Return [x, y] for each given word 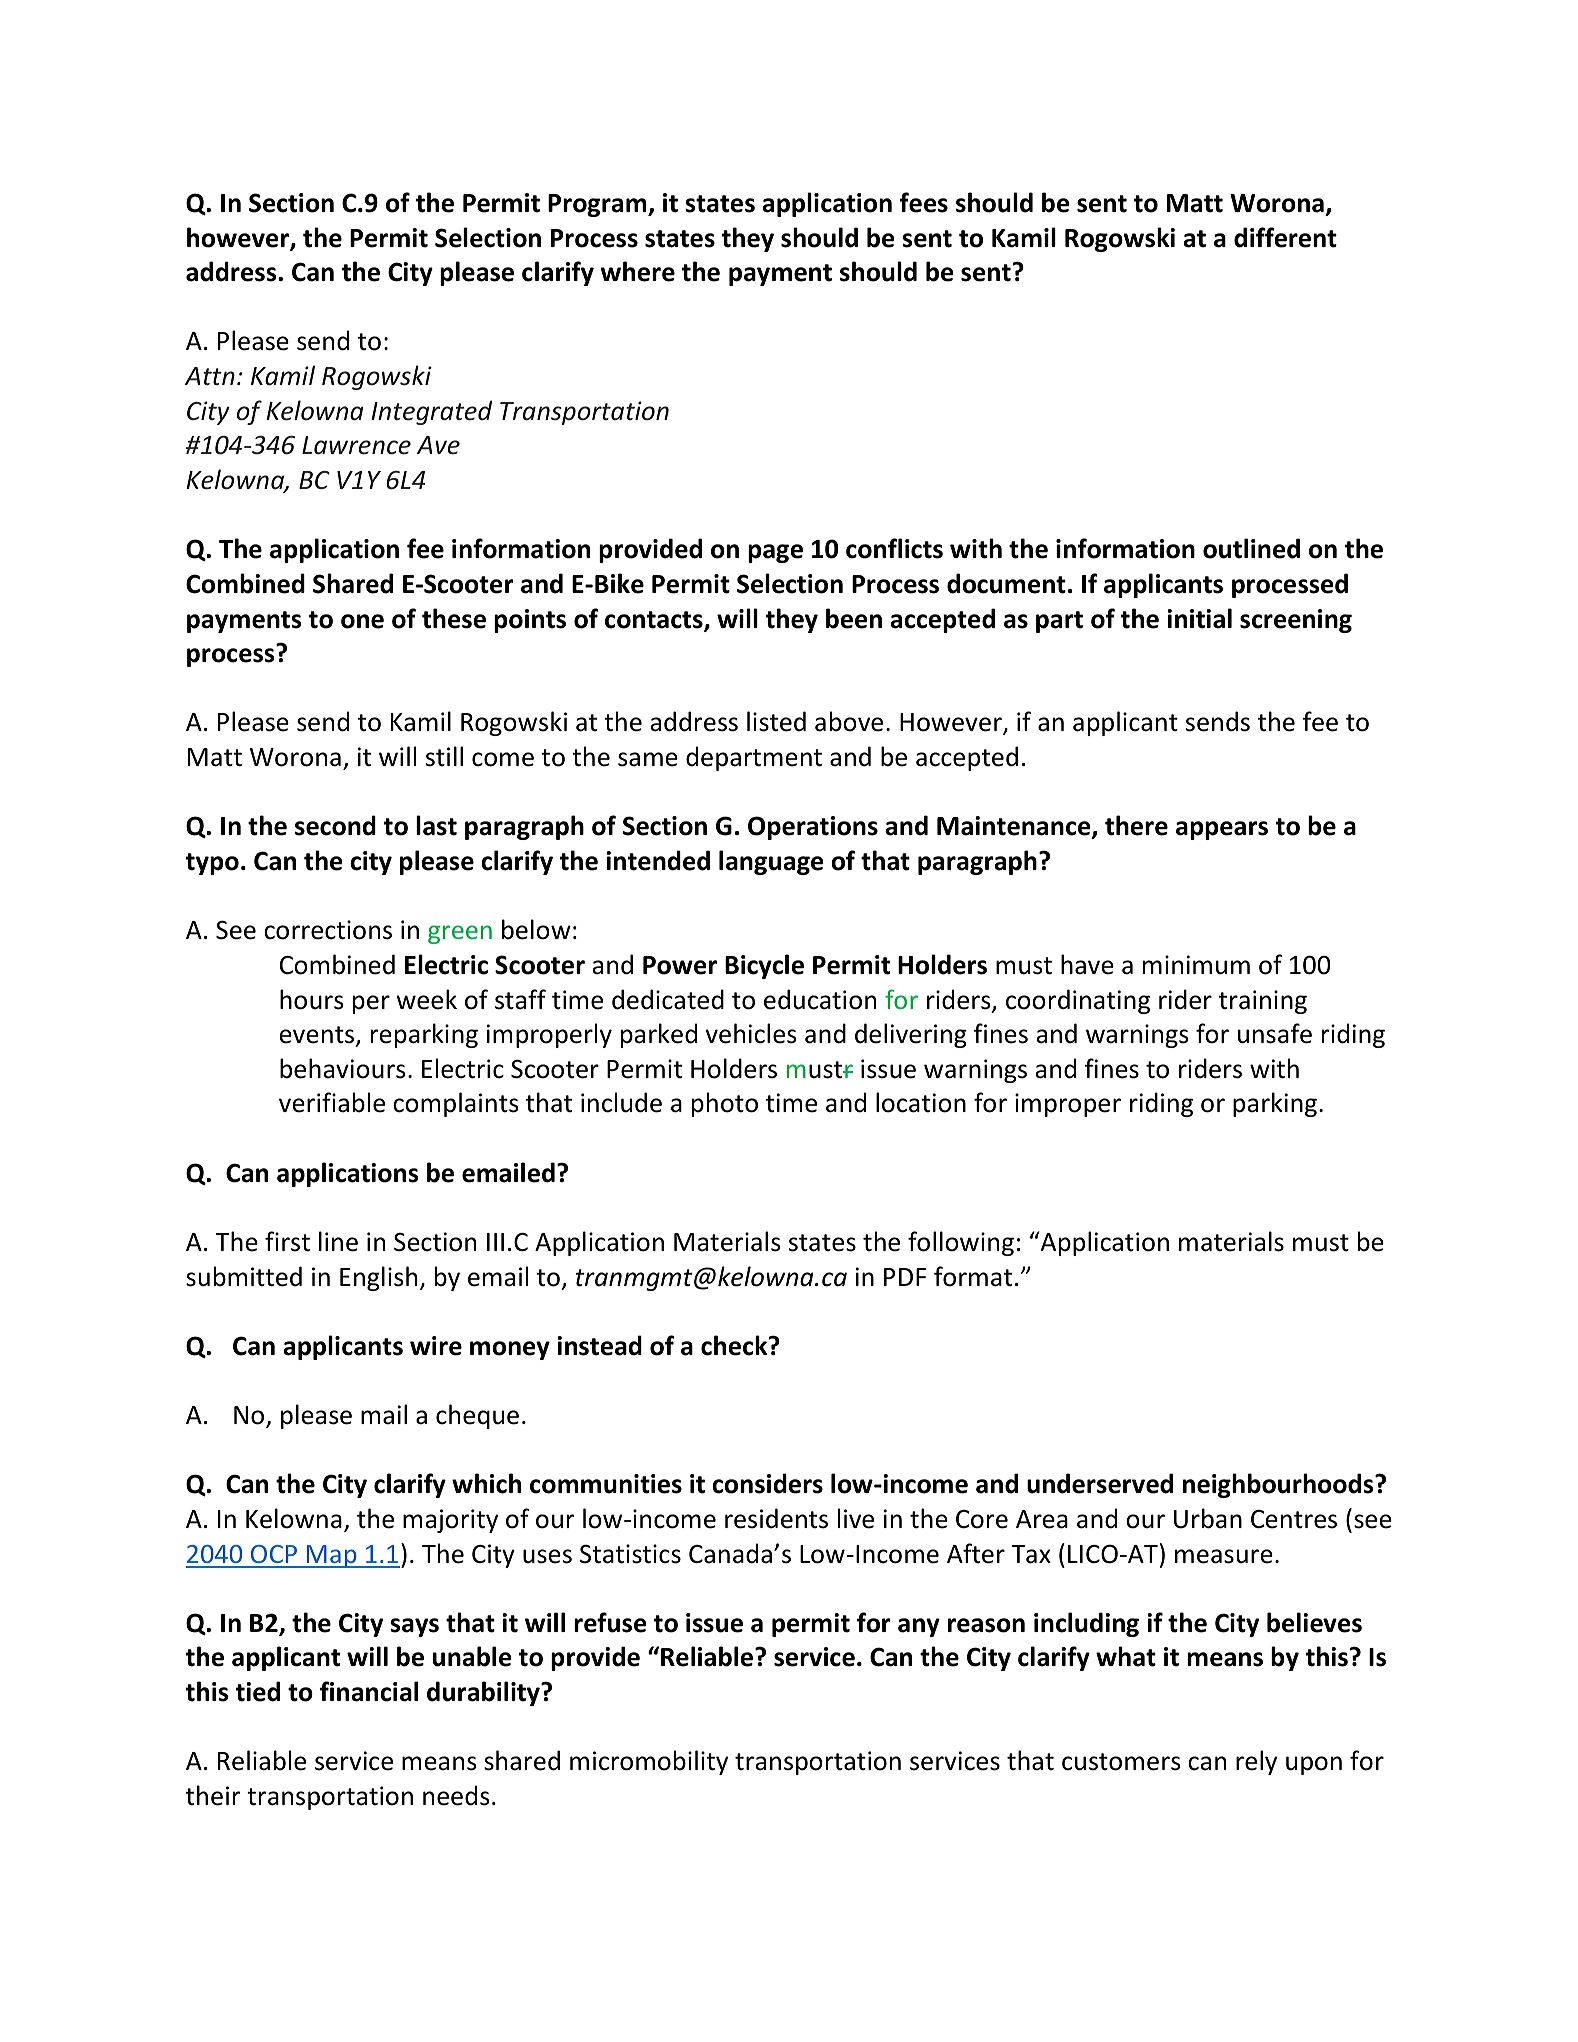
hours [311, 999]
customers [1121, 1762]
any [919, 1627]
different [1285, 237]
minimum [1196, 965]
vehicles [751, 1033]
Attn [210, 376]
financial [369, 1691]
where [637, 271]
